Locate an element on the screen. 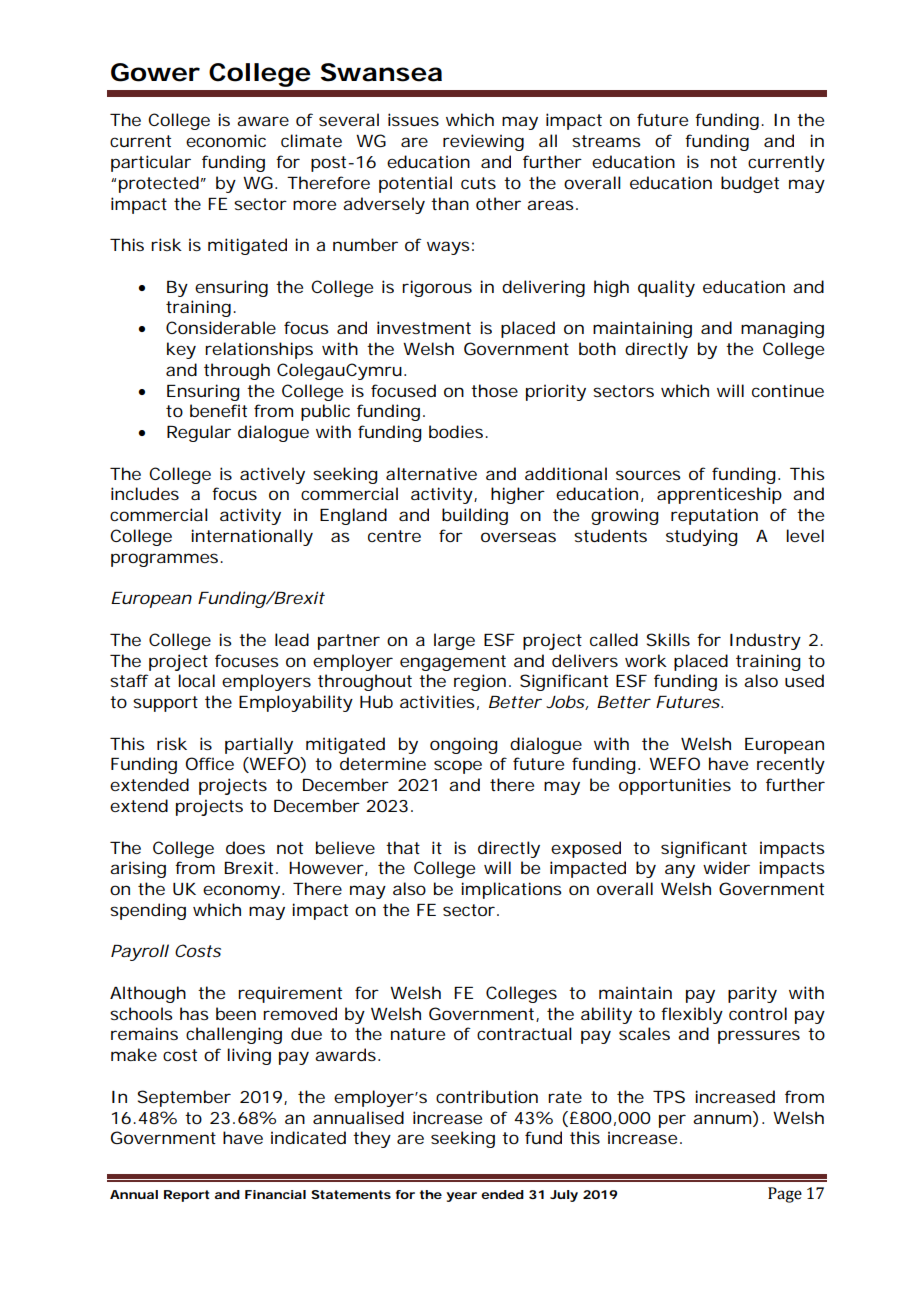 Image resolution: width=924 pixels, height=1308 pixels. year is located at coordinates (461, 1197).
